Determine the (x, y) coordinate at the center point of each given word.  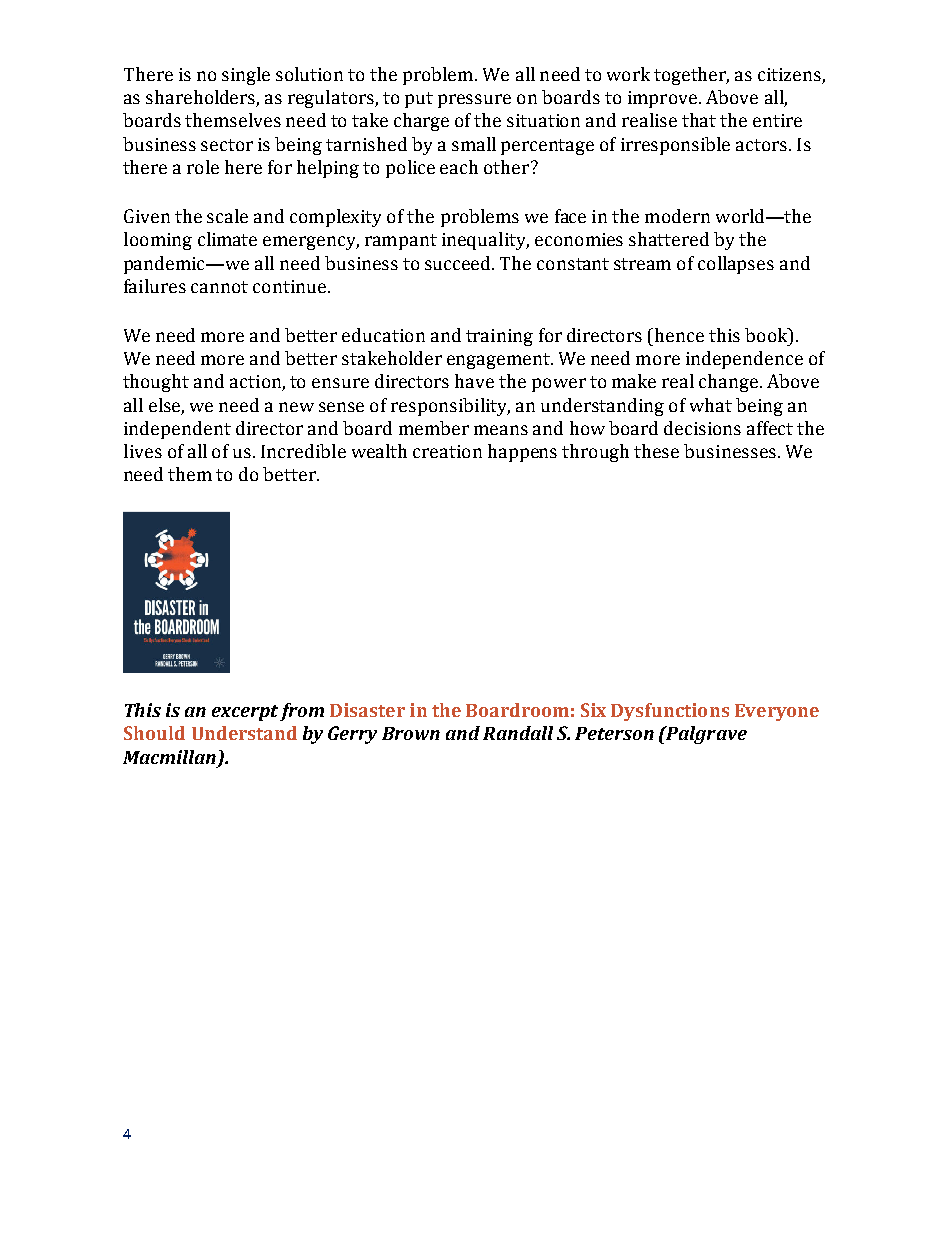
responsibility (450, 407)
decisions (702, 428)
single (246, 76)
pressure (474, 101)
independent (177, 430)
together (691, 76)
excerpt (245, 713)
